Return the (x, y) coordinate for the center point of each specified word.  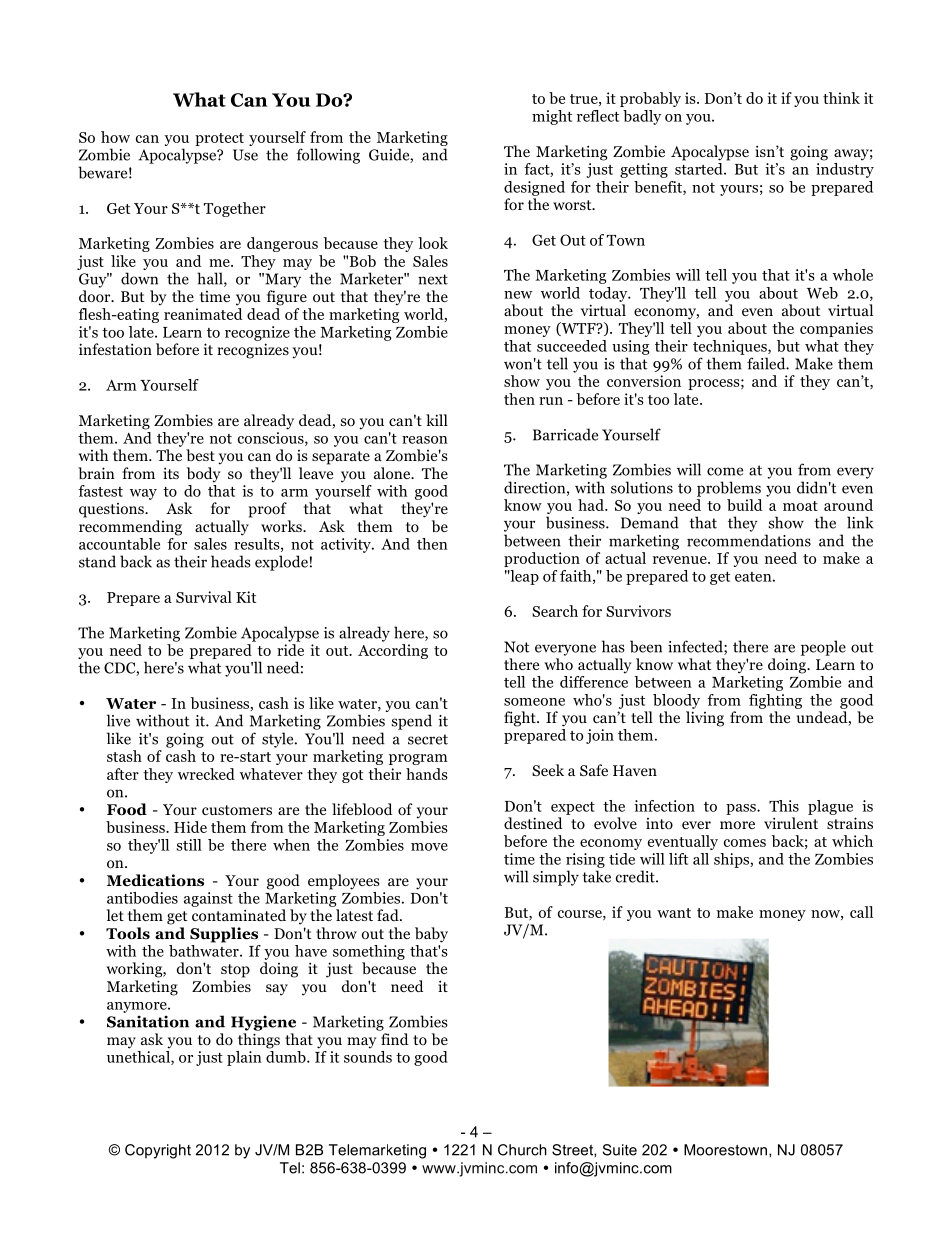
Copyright (158, 1151)
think (841, 98)
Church (522, 1150)
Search (555, 611)
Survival (204, 597)
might (552, 117)
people (823, 648)
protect (219, 139)
